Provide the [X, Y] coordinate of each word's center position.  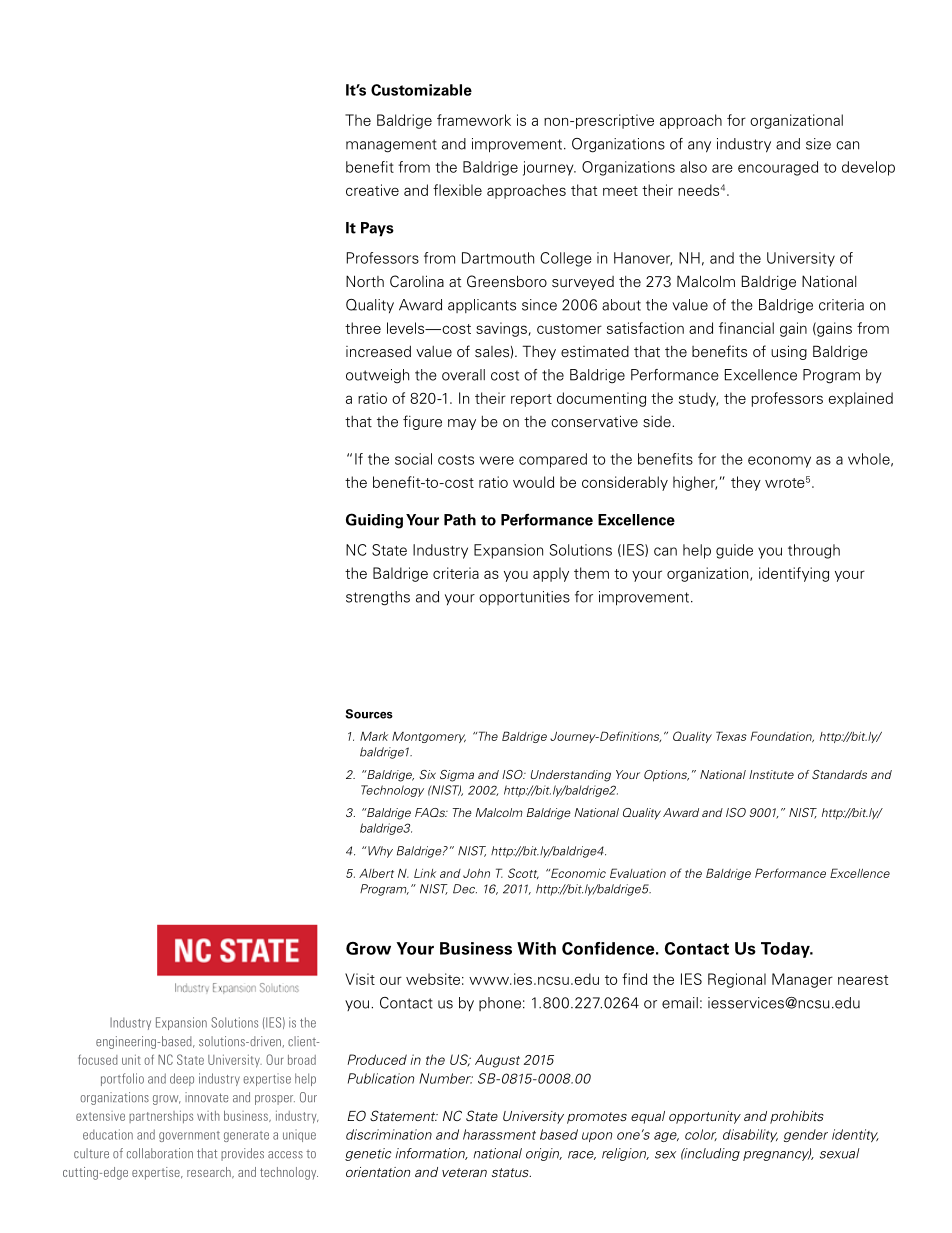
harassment [499, 1134]
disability [750, 1135]
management [391, 146]
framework [474, 120]
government [189, 1136]
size [818, 144]
